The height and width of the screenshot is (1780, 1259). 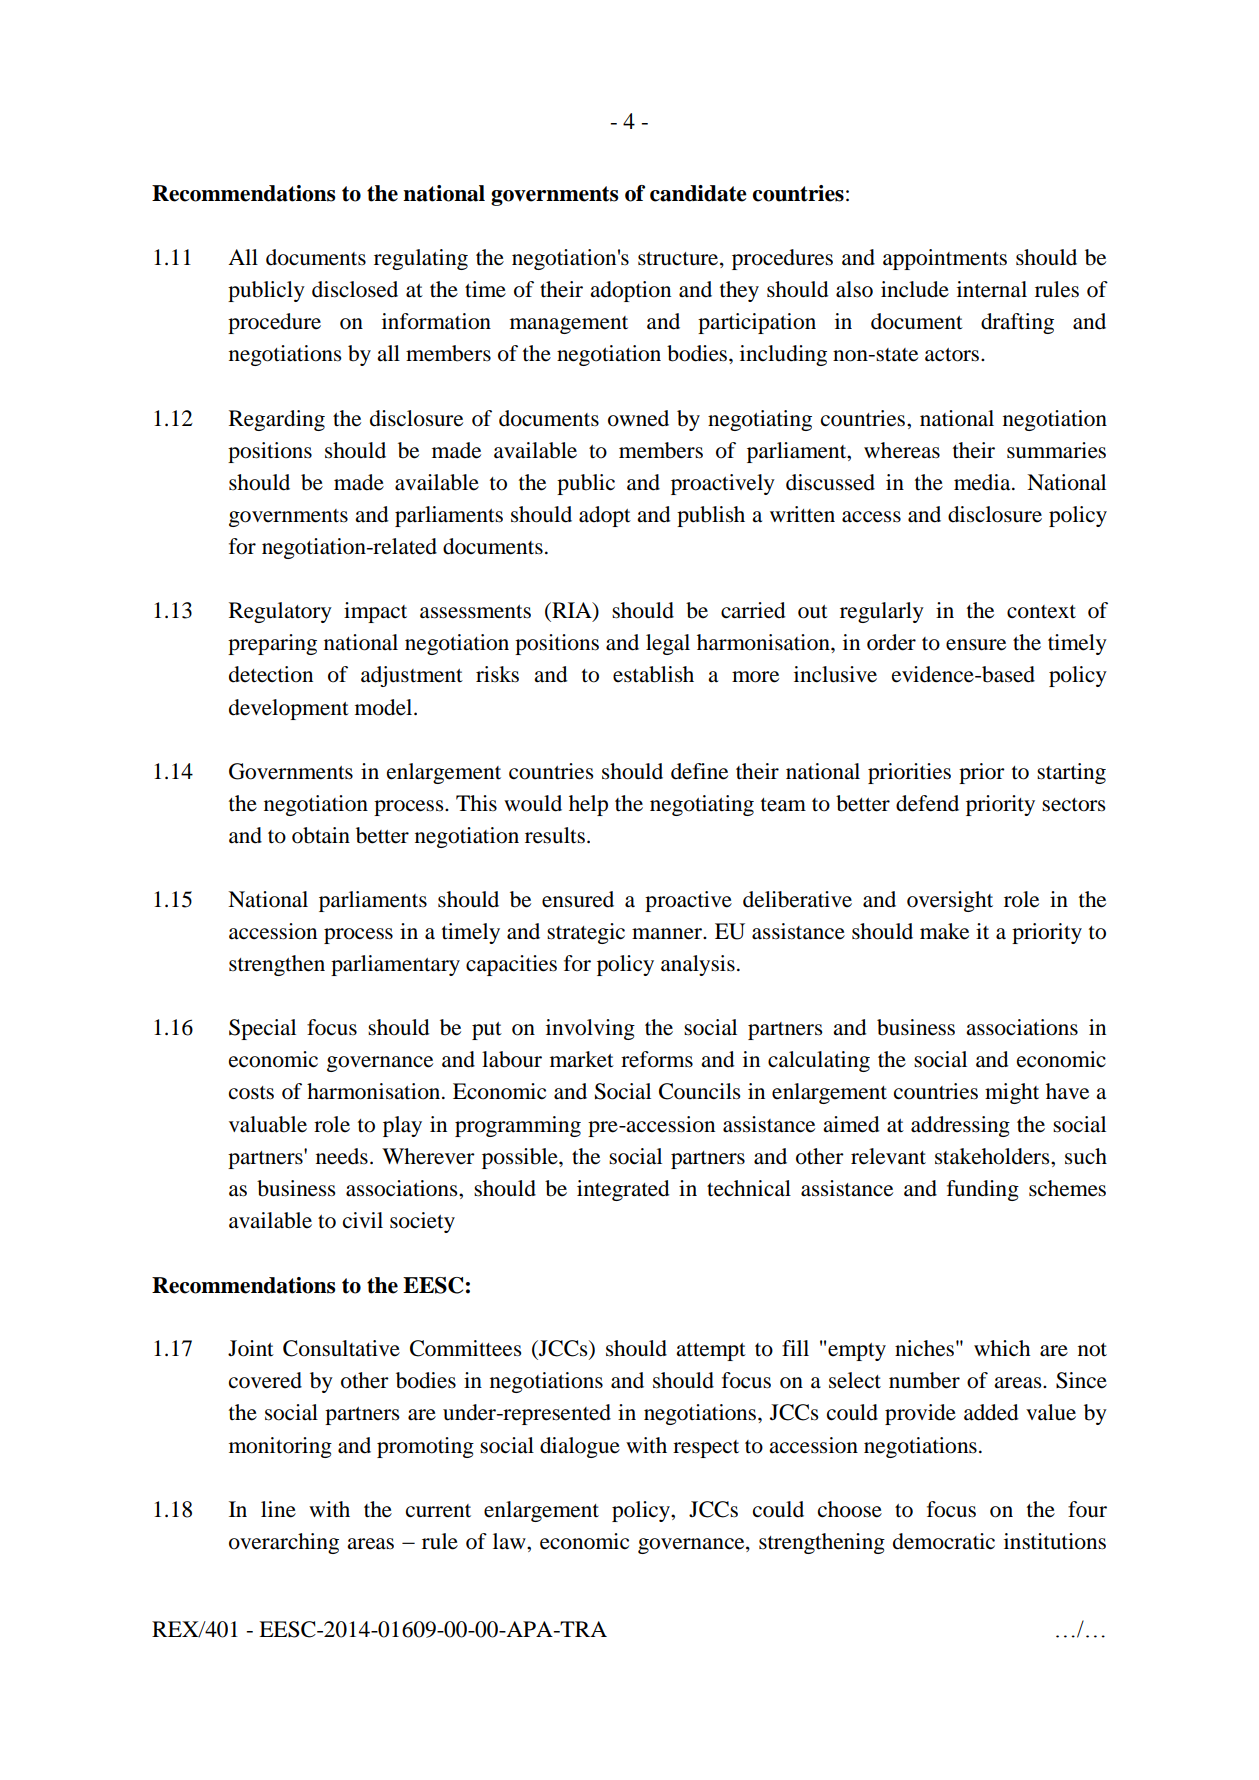 I want to click on candidate, so click(x=698, y=193).
